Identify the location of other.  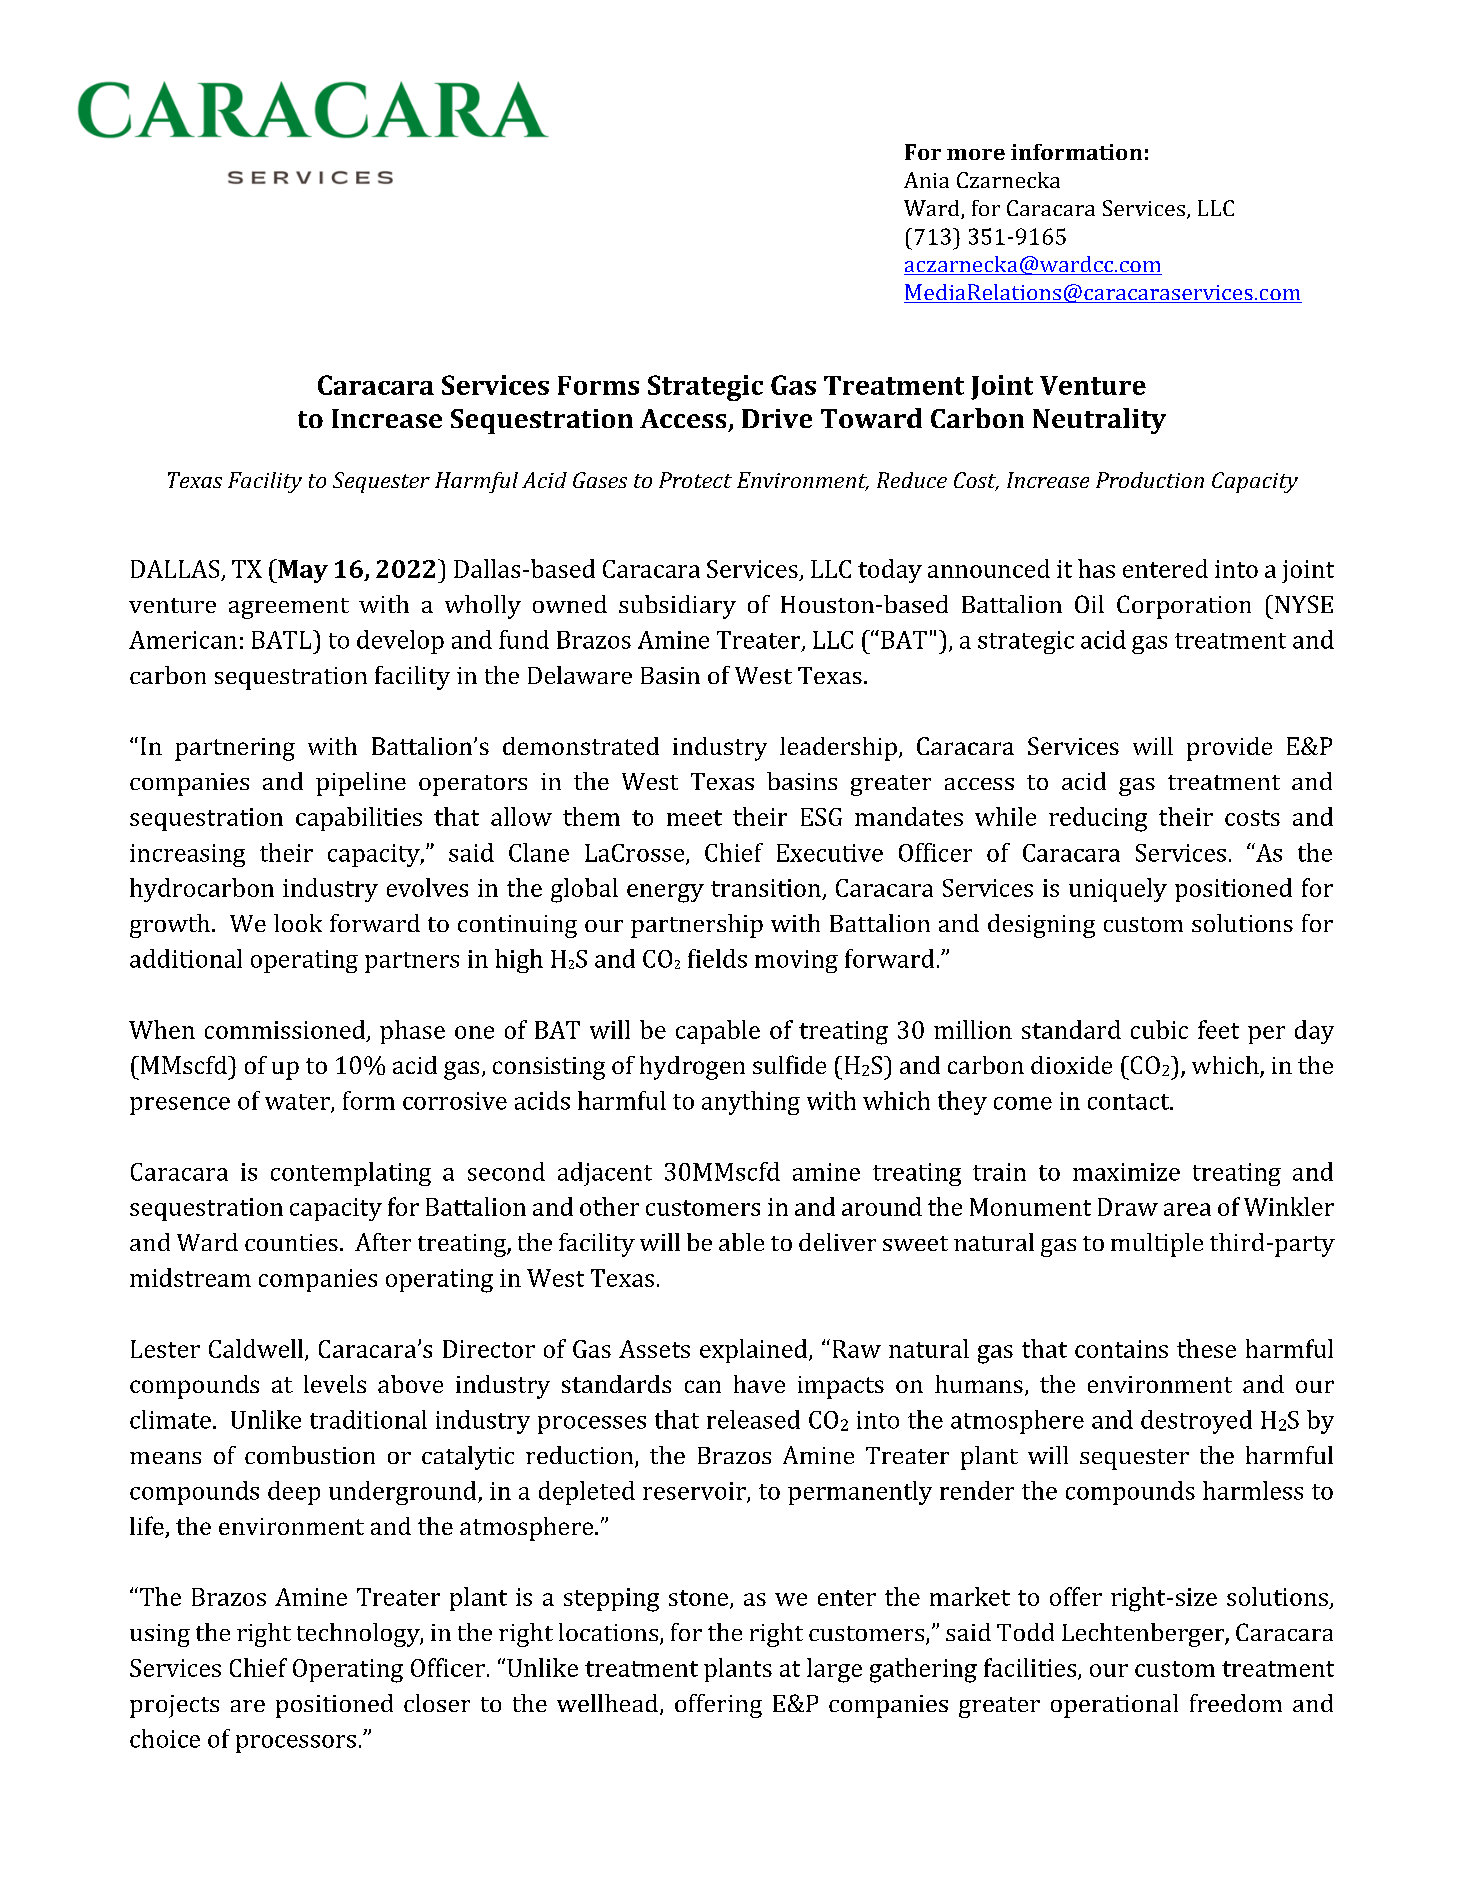
(609, 1206).
